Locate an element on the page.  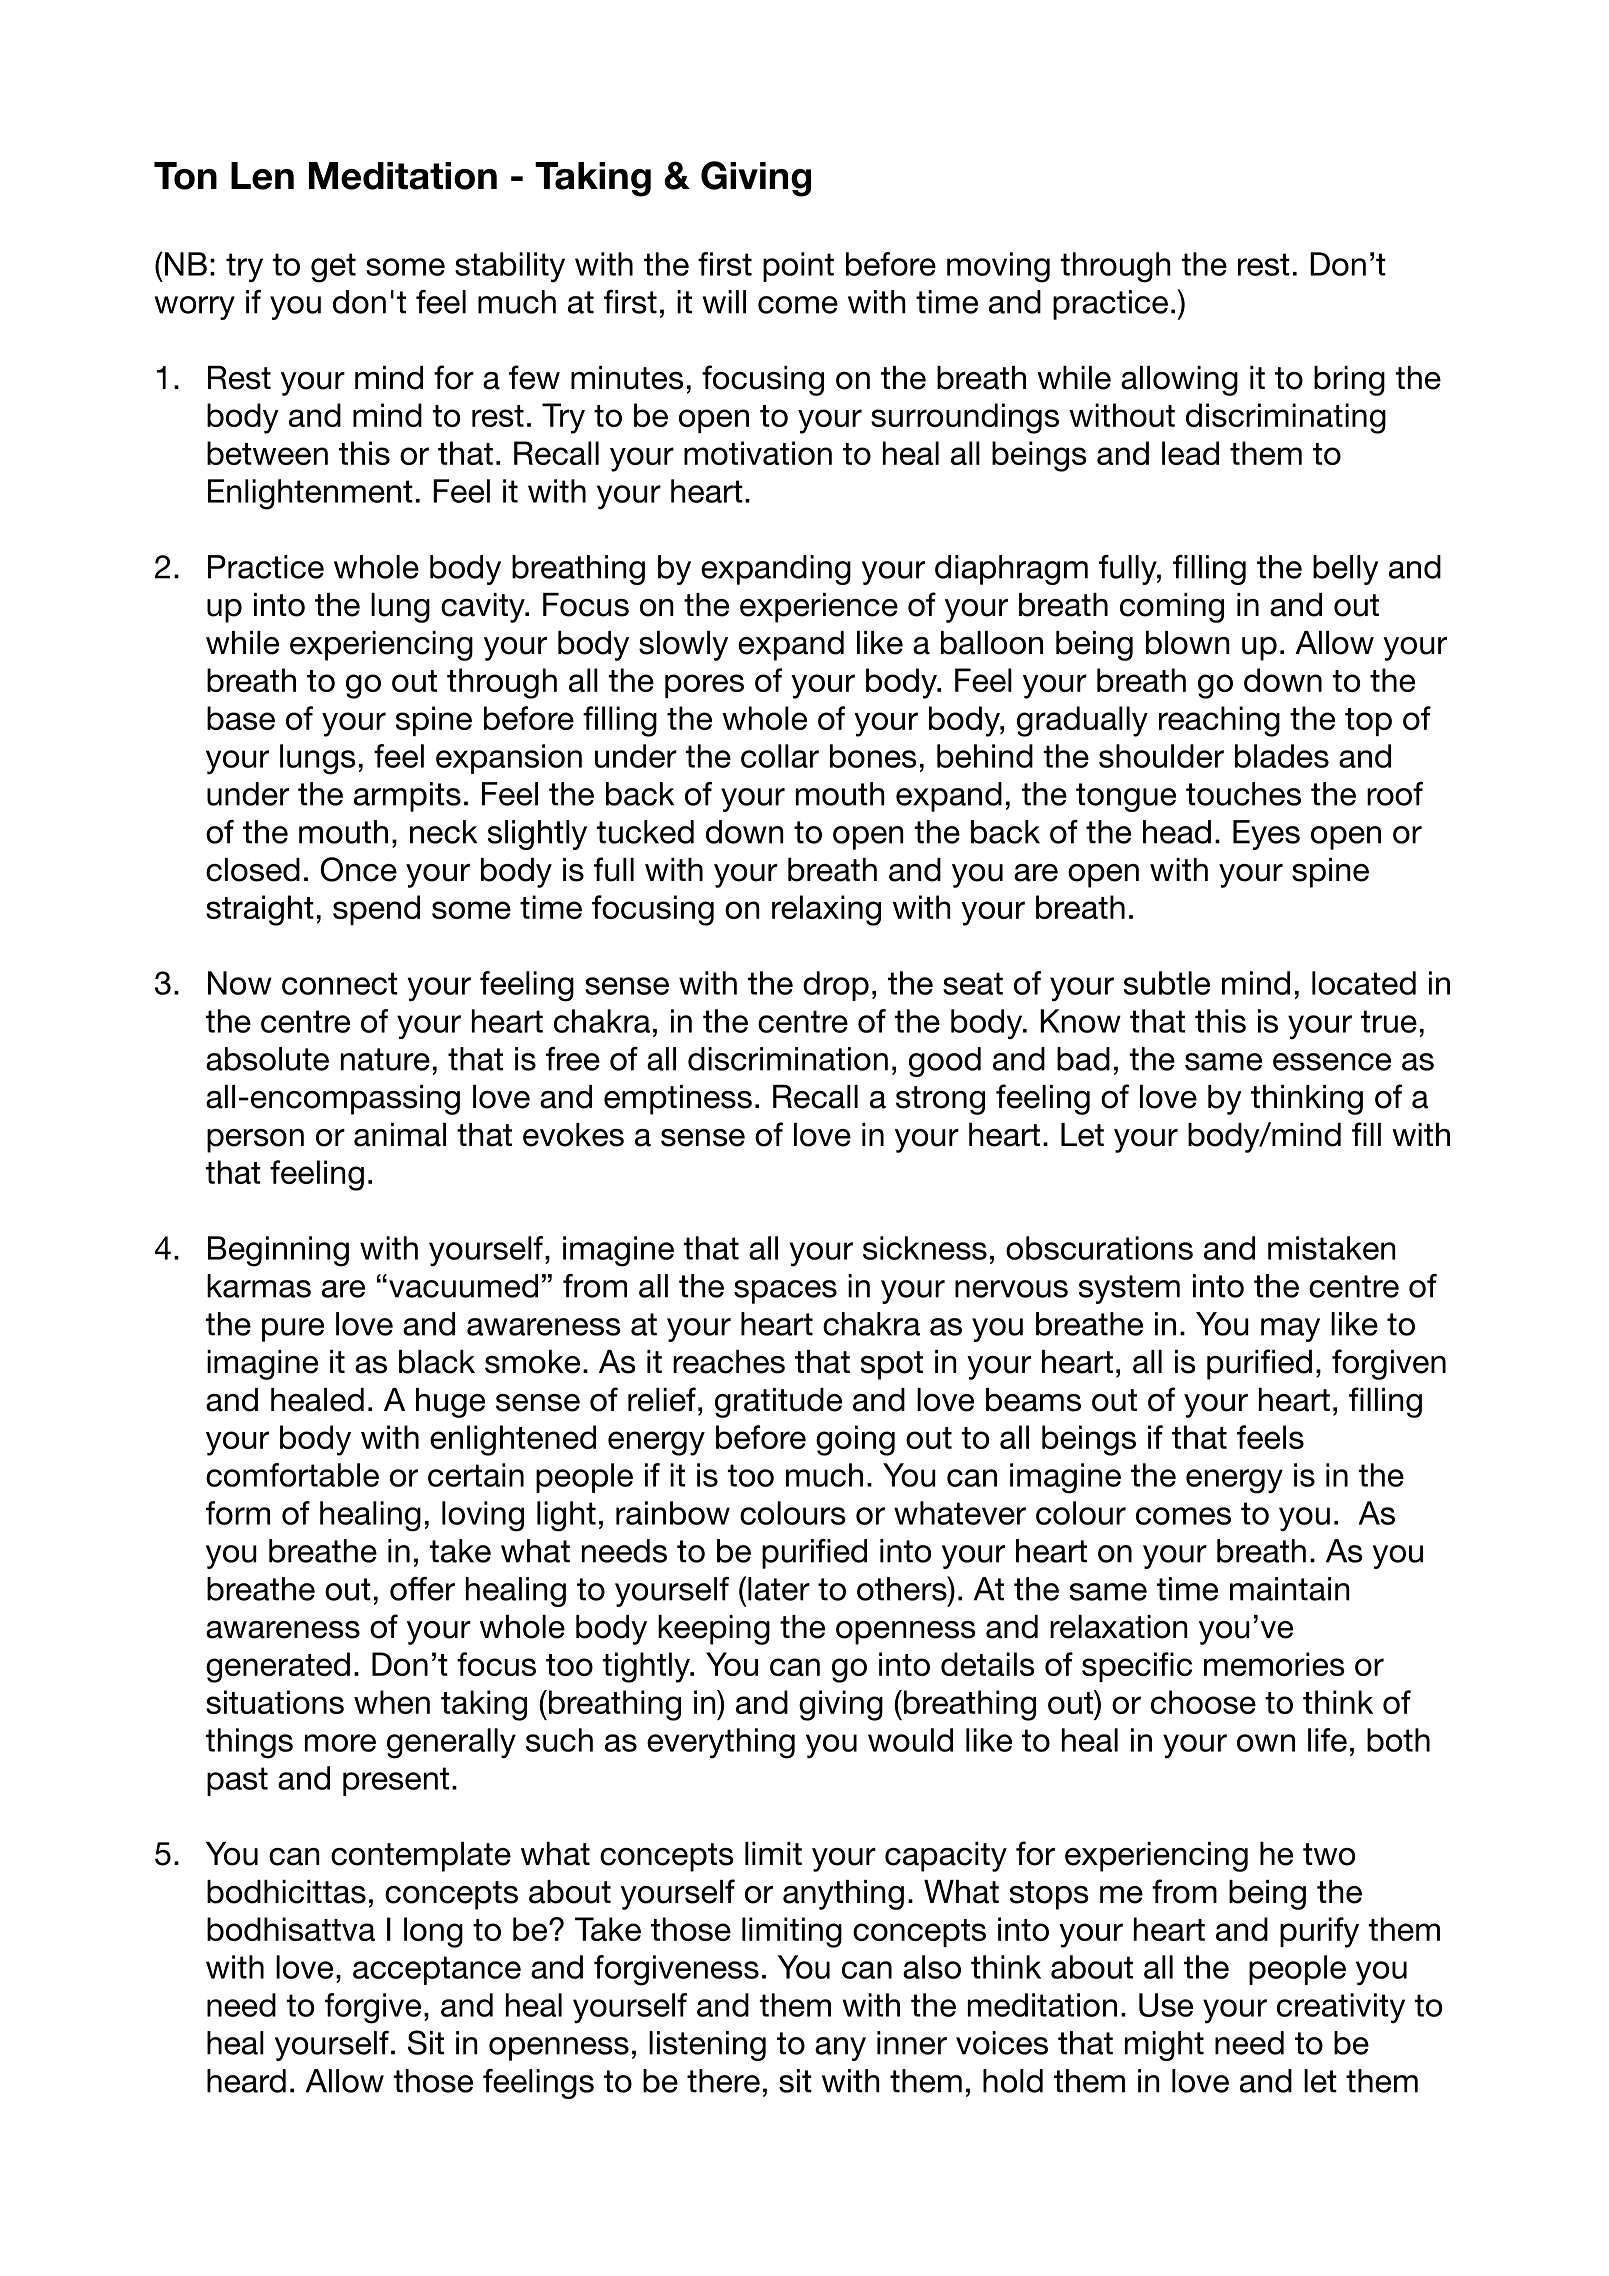
may is located at coordinates (1290, 1330).
